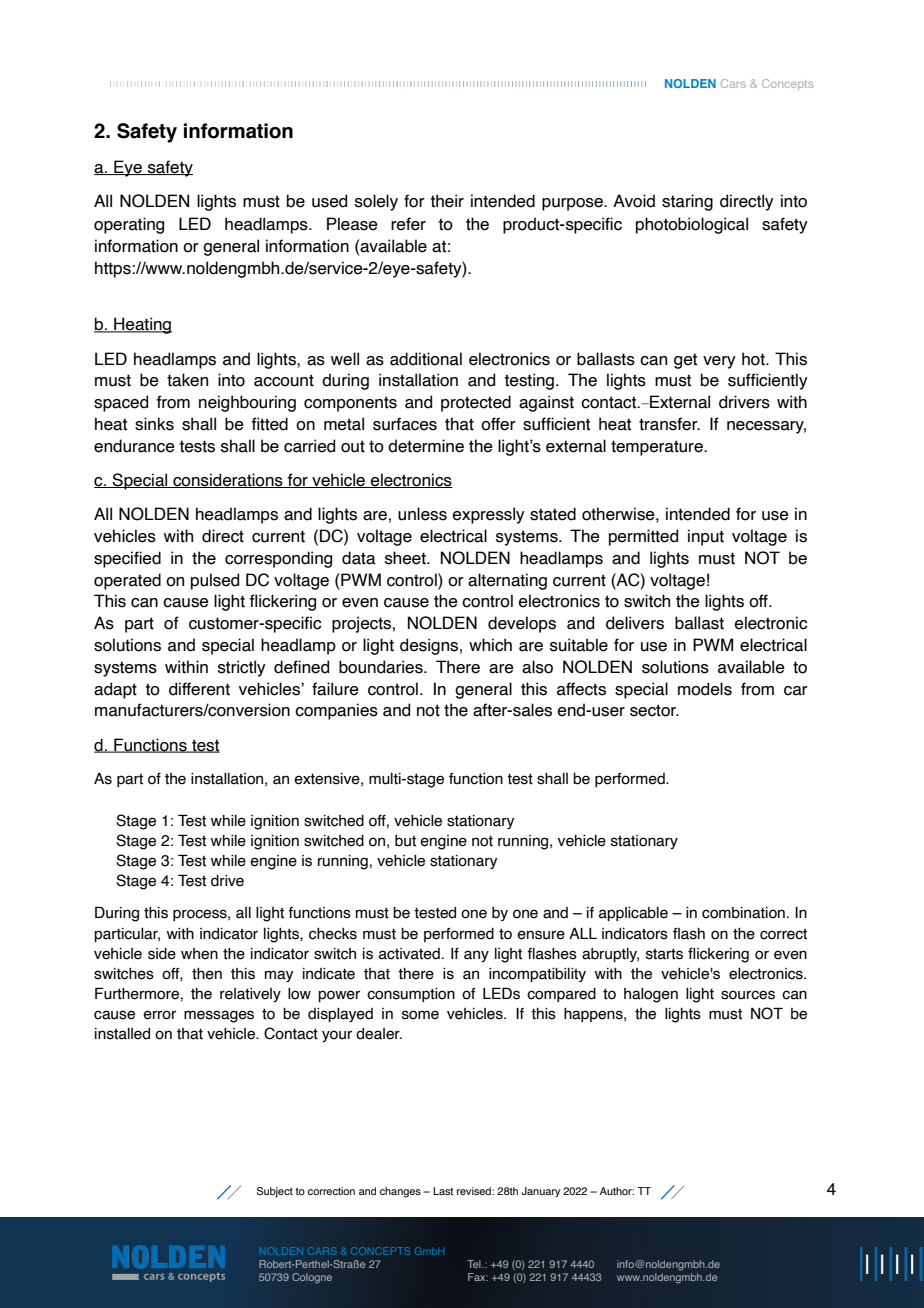 Image resolution: width=924 pixels, height=1308 pixels. What do you see at coordinates (411, 995) in the screenshot?
I see `consumption` at bounding box center [411, 995].
